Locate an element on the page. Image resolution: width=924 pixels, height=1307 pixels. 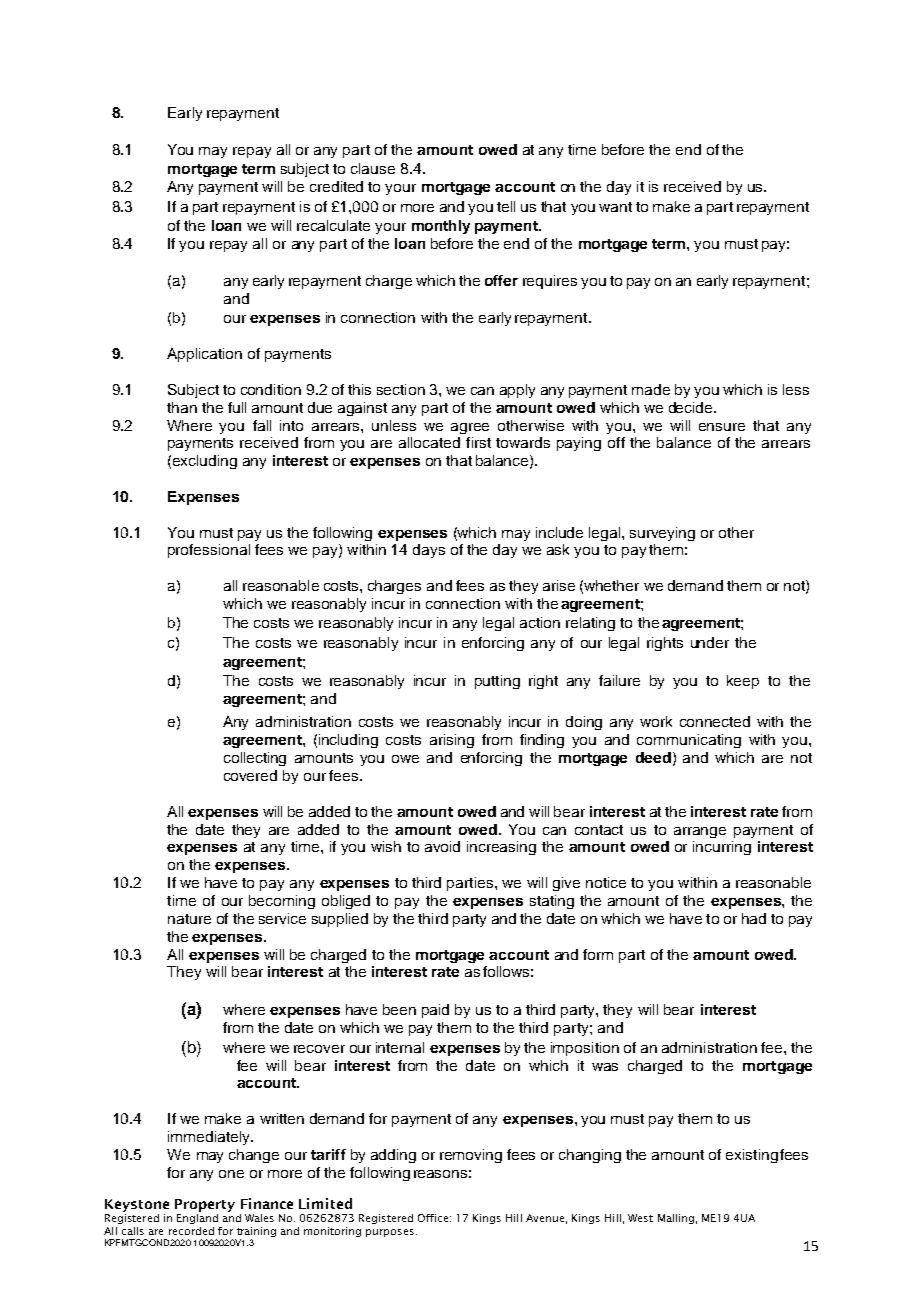
recalculate is located at coordinates (333, 225).
